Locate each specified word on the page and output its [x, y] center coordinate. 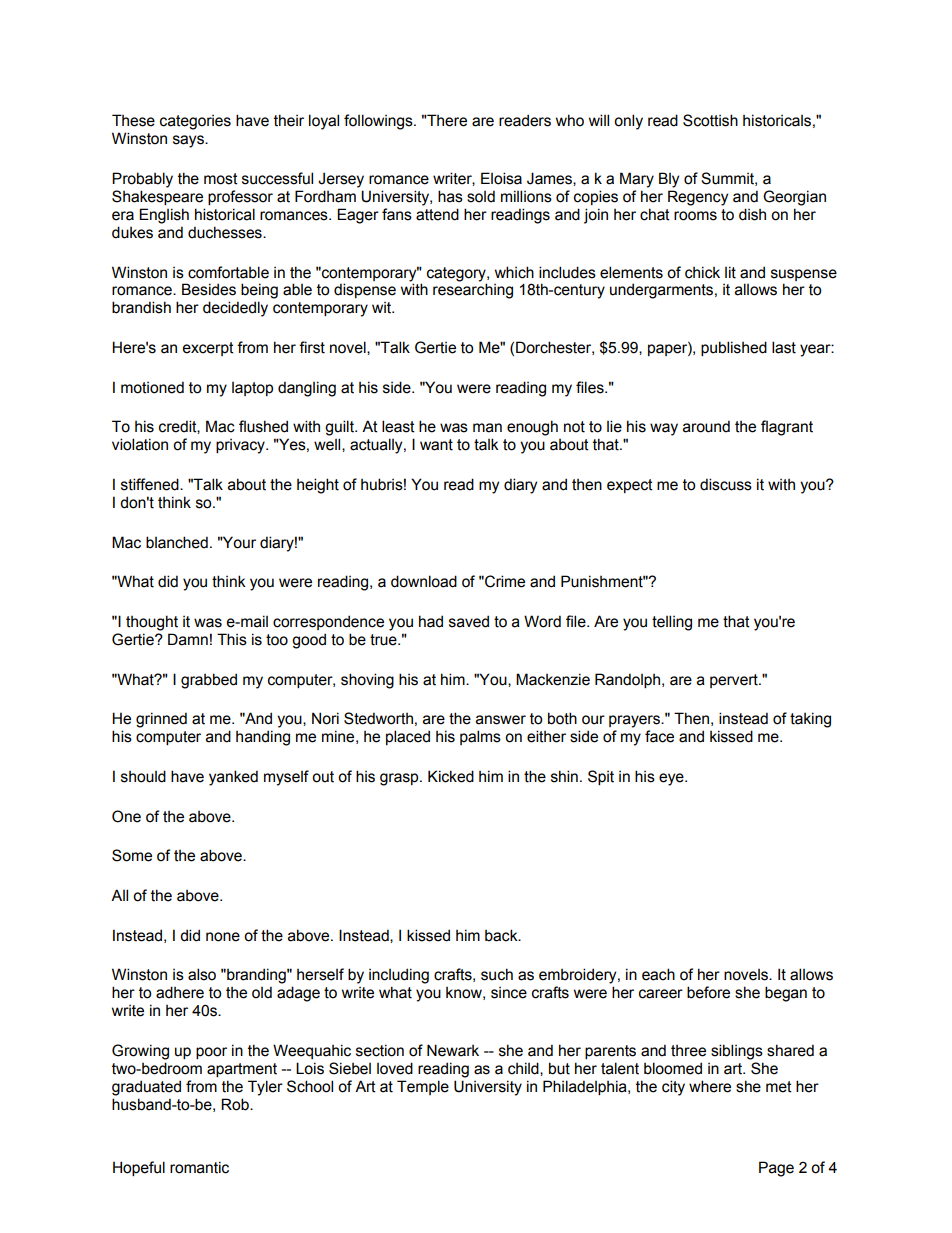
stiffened [151, 484]
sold [481, 196]
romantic [199, 1167]
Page [776, 1169]
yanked [233, 778]
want [436, 445]
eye [672, 779]
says [189, 141]
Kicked [451, 776]
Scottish [710, 120]
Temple [423, 1087]
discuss [726, 484]
